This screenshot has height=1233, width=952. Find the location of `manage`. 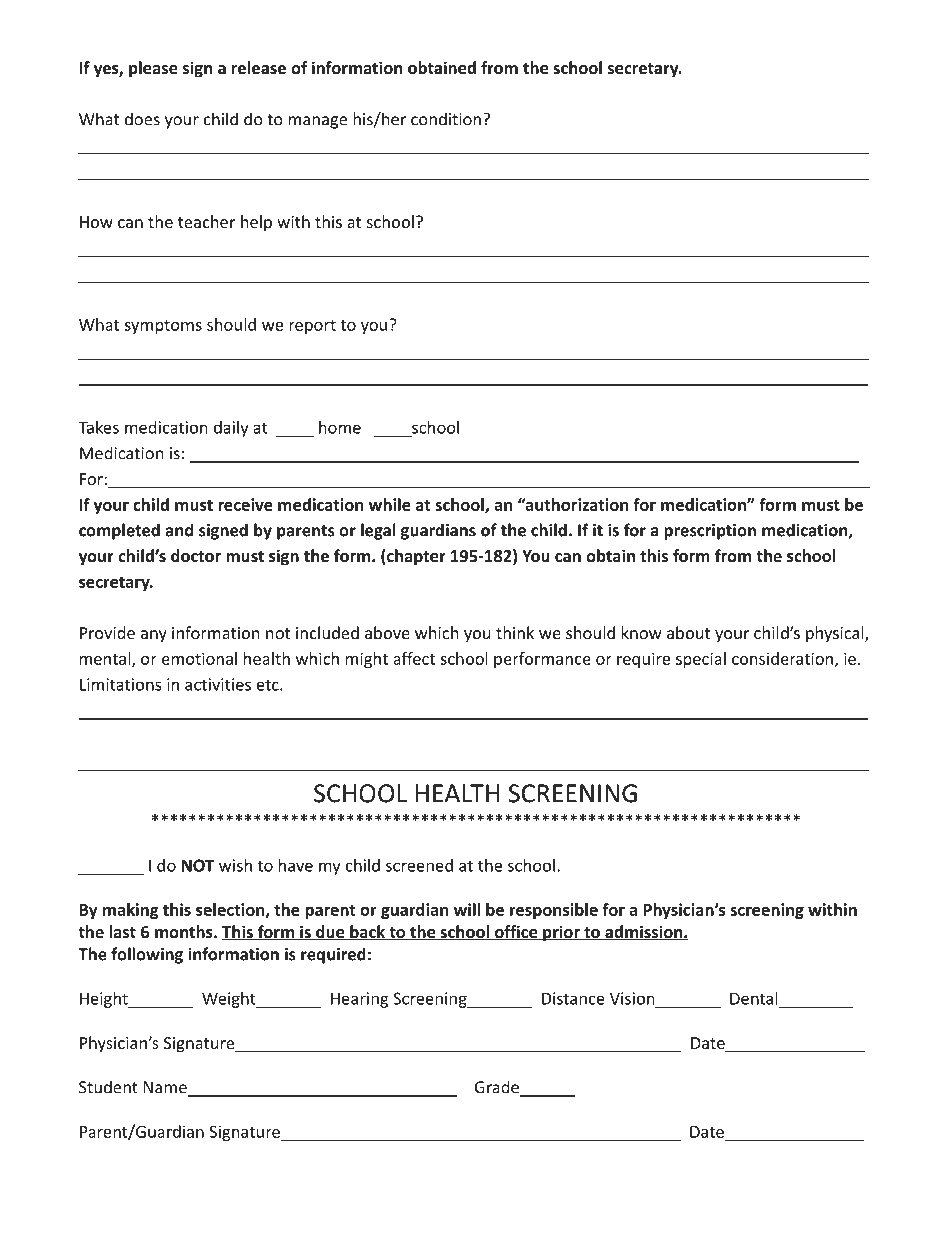

manage is located at coordinates (318, 122).
